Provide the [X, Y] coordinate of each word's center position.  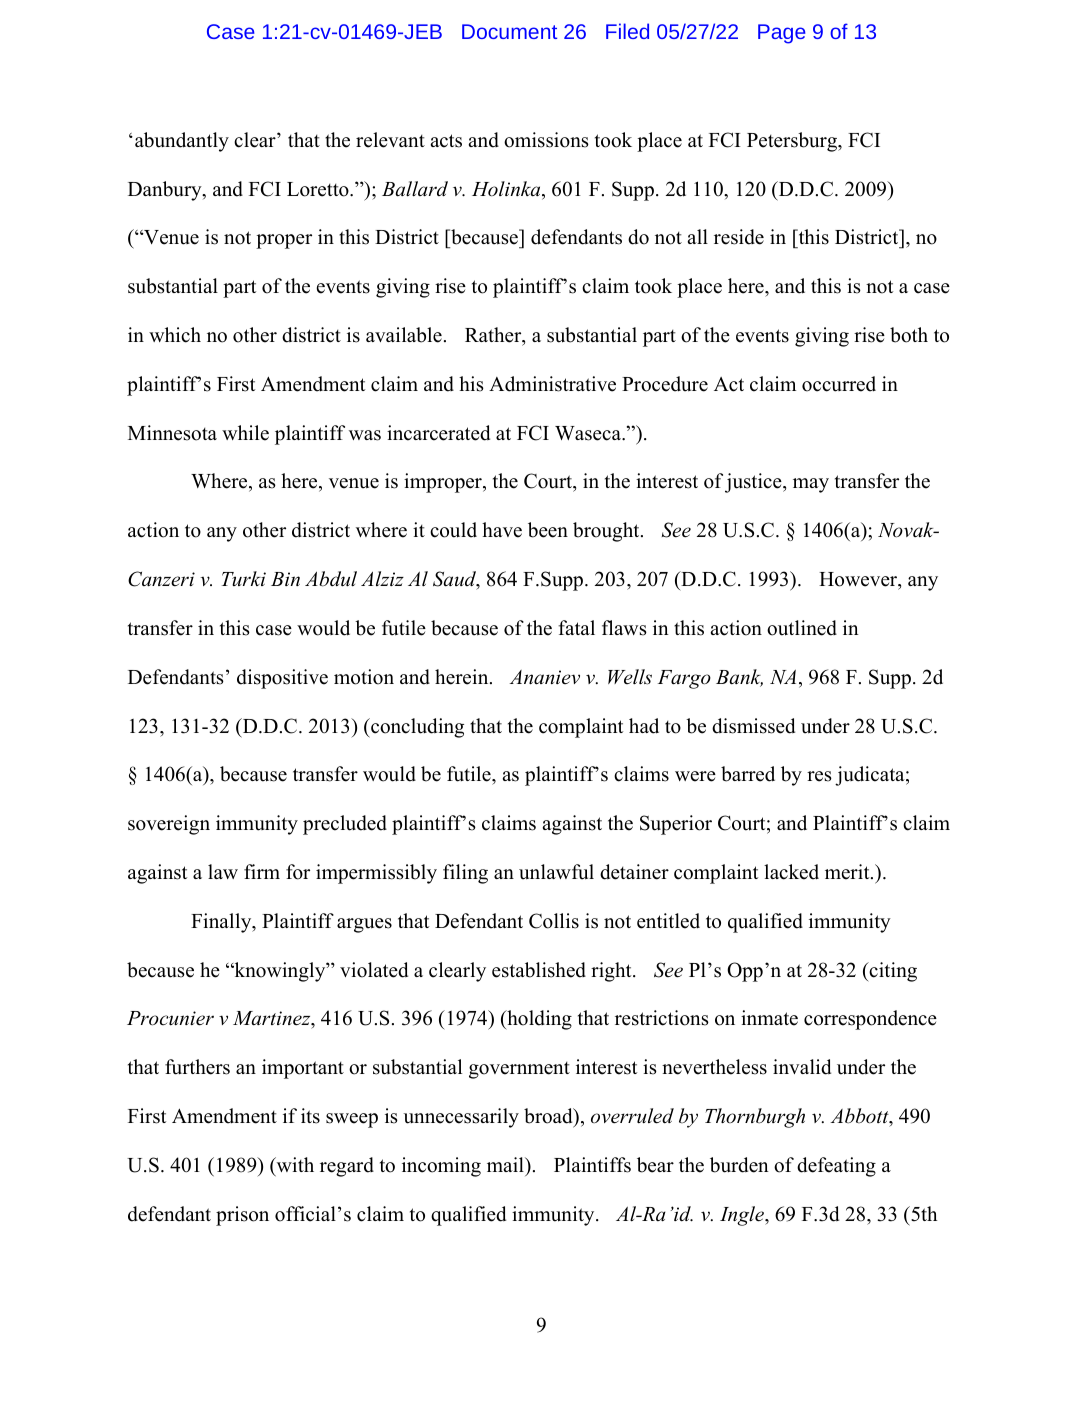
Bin [285, 579]
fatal [576, 627]
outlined [802, 628]
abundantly [182, 142]
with [294, 1166]
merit [848, 872]
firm [262, 871]
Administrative [552, 384]
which [175, 335]
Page [781, 34]
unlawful [556, 872]
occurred [839, 384]
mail [506, 1164]
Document [509, 31]
